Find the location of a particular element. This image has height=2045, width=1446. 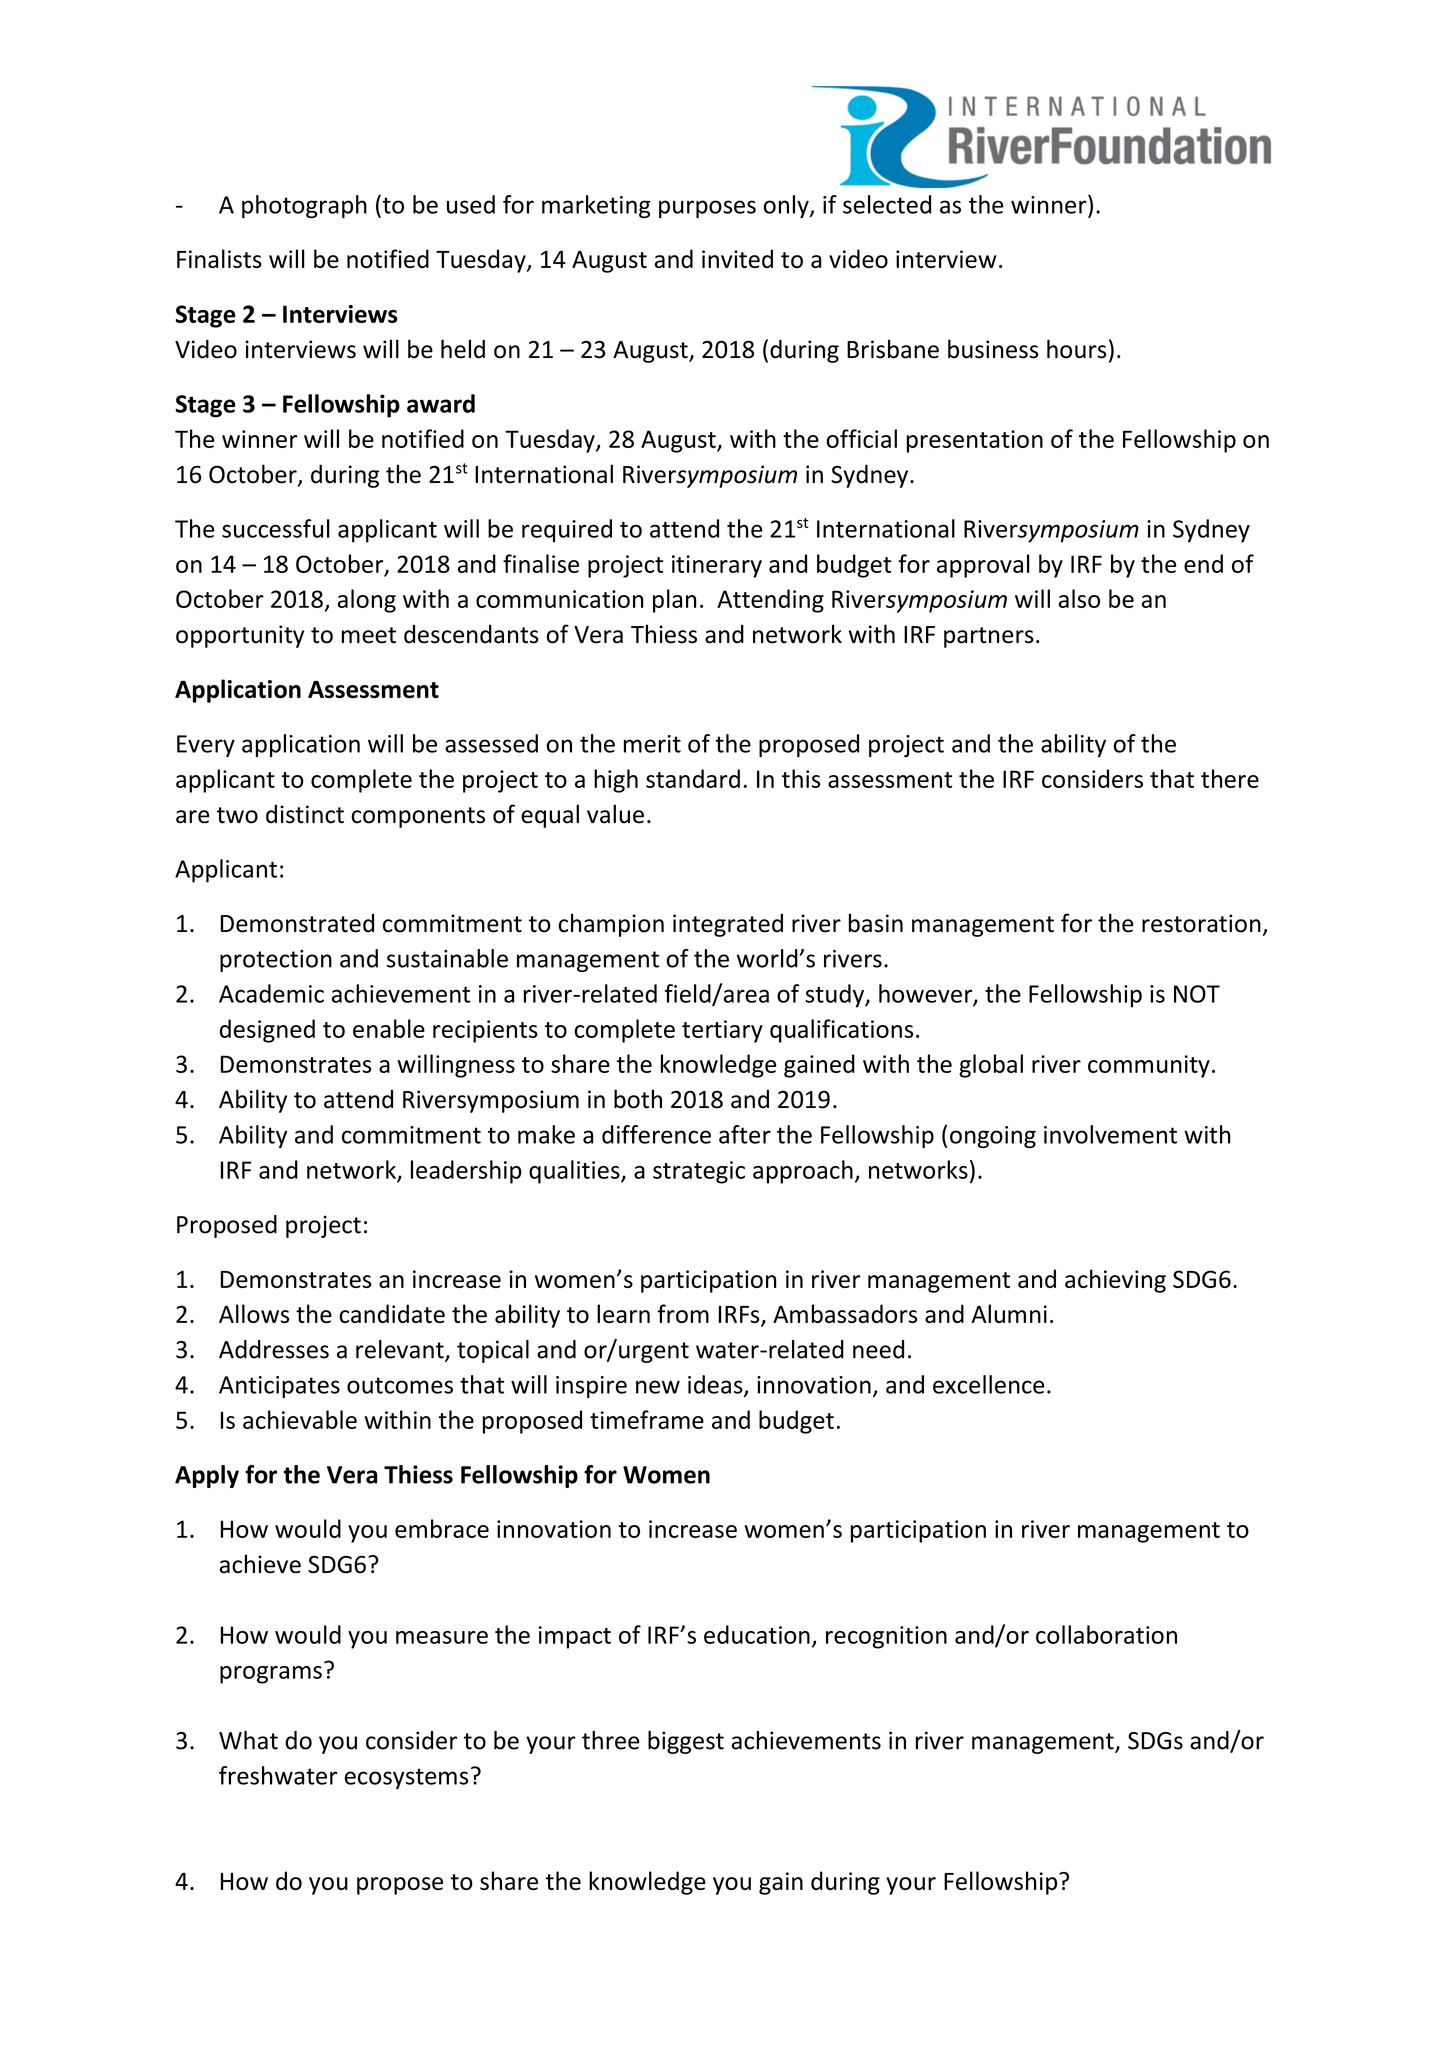

tertiary is located at coordinates (722, 1031).
